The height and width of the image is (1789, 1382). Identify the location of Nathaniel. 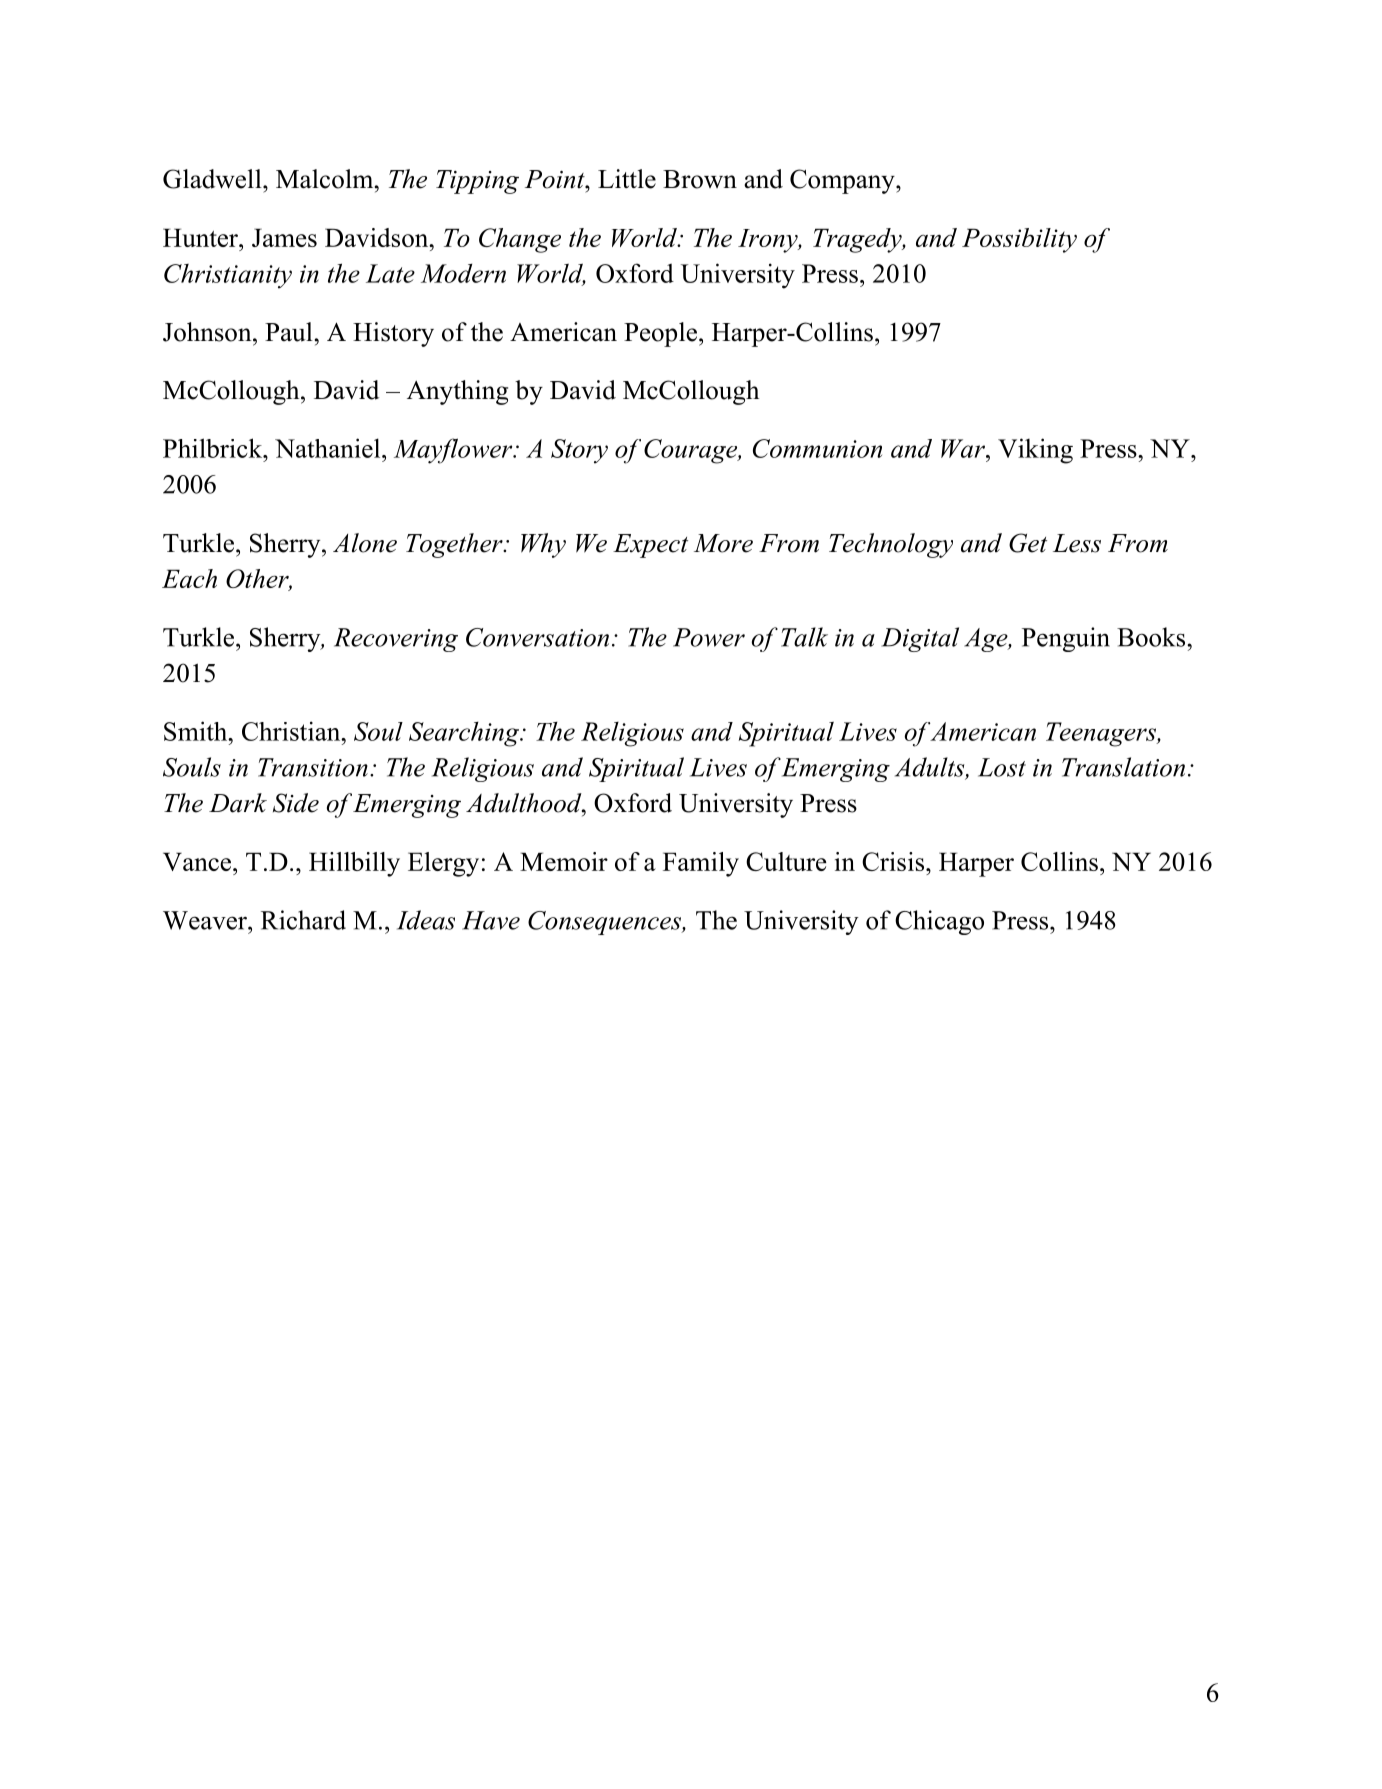
(329, 448).
